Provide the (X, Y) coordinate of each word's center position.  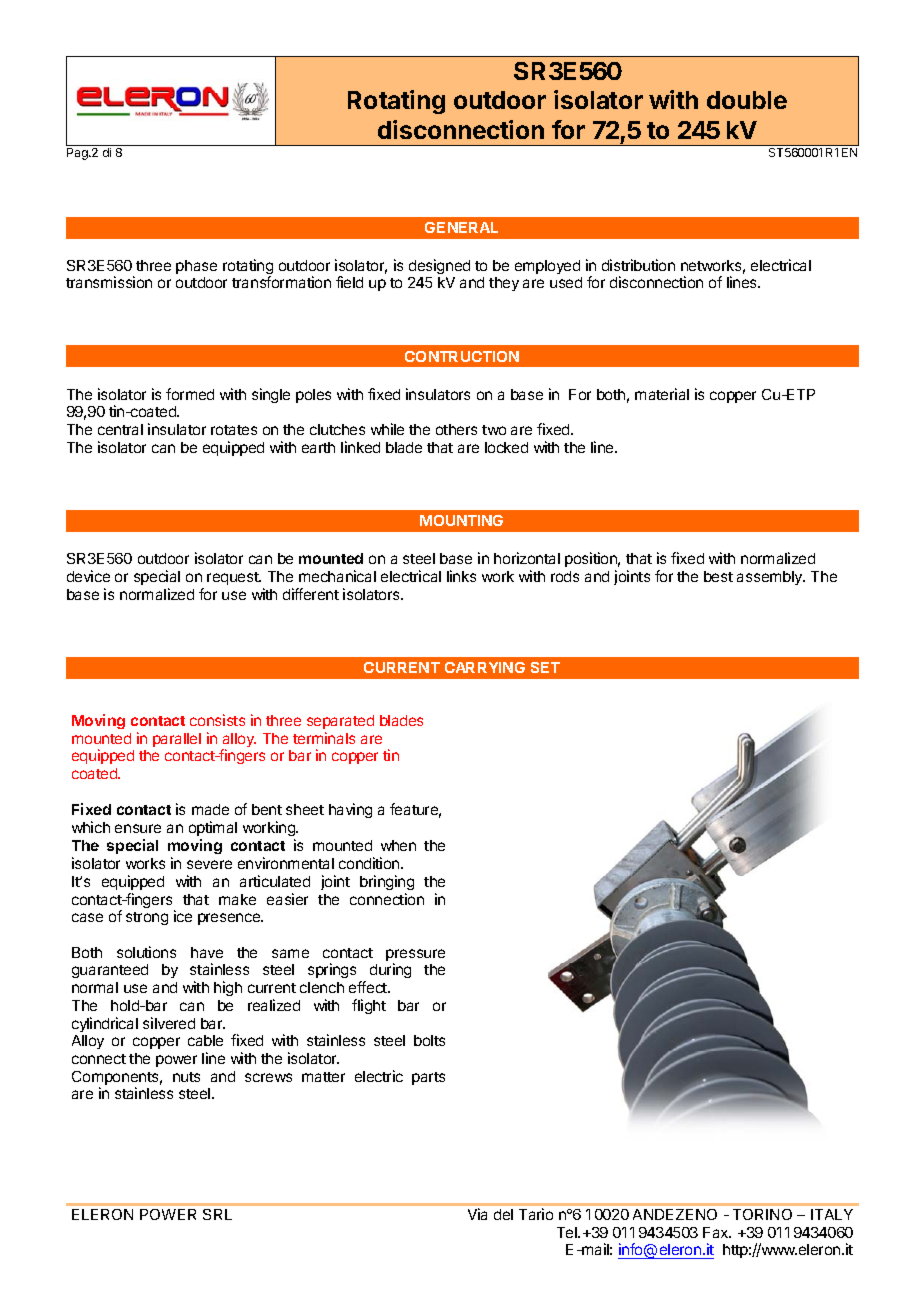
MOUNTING (461, 520)
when (398, 845)
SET (545, 667)
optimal (213, 828)
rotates (234, 430)
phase (196, 267)
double (747, 100)
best (718, 576)
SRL (217, 1214)
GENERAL (461, 227)
